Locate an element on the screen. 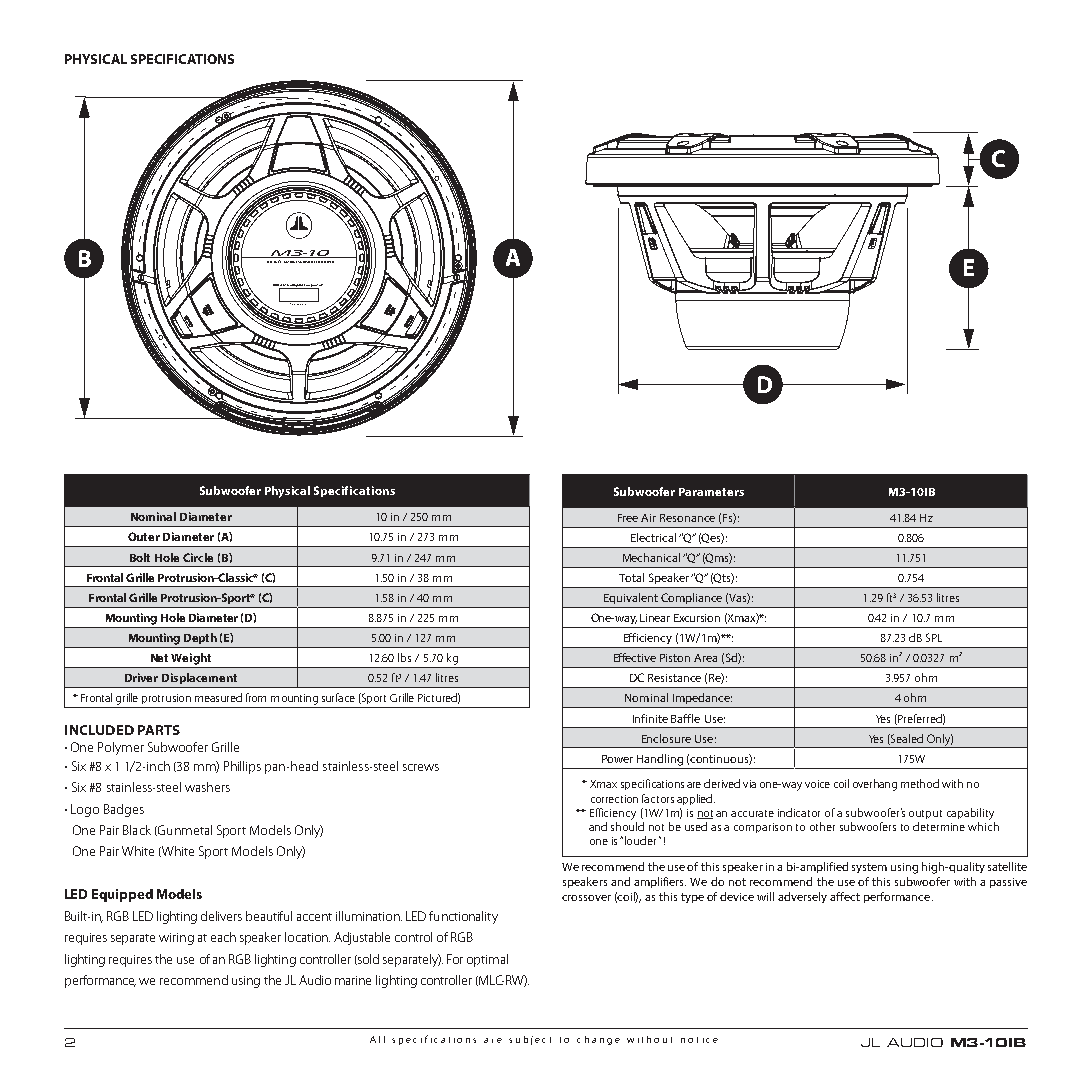 This screenshot has height=1092, width=1092. Free is located at coordinates (628, 518).
